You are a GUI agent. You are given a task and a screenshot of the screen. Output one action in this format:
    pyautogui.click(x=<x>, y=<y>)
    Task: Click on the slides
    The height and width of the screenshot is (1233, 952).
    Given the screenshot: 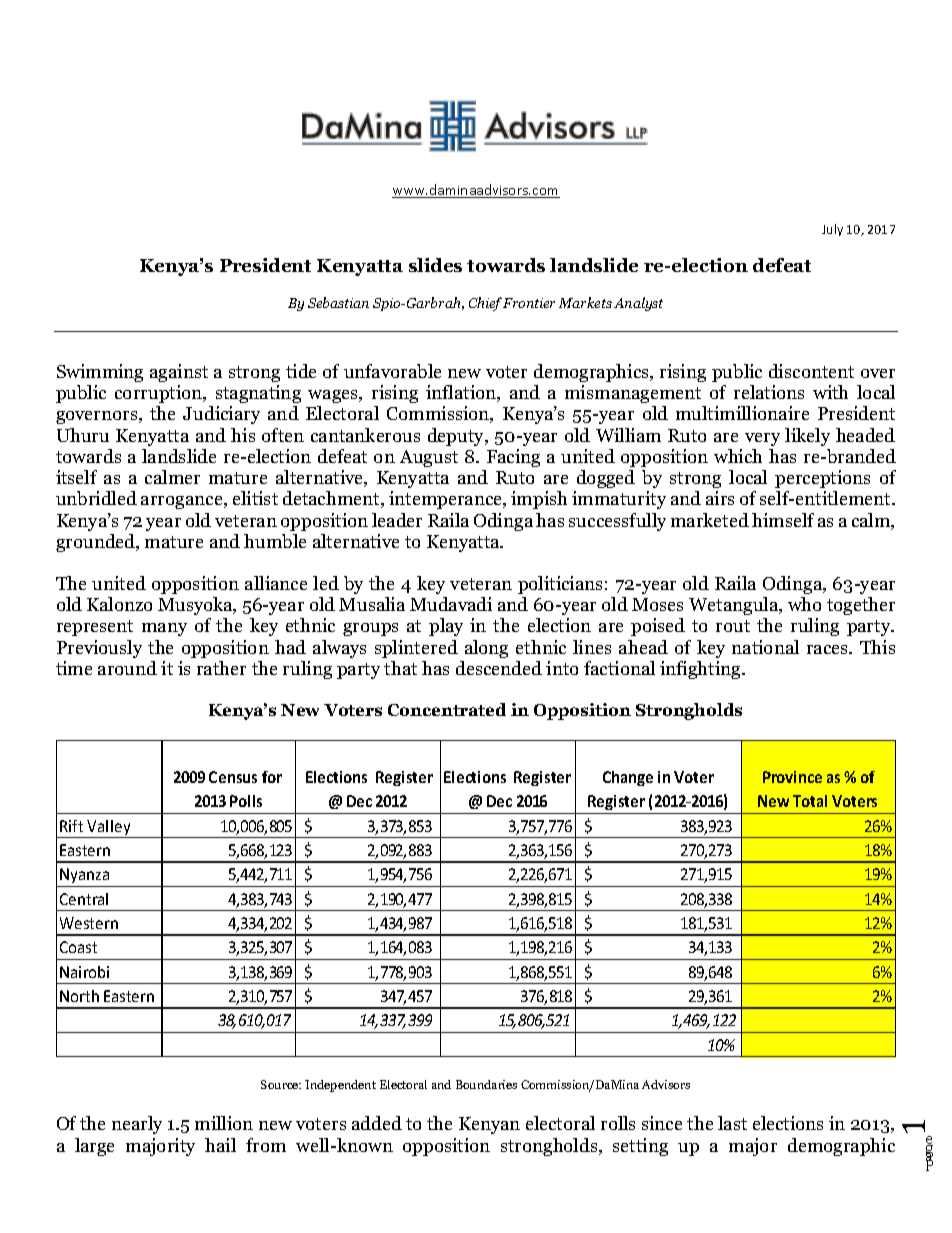 What is the action you would take?
    pyautogui.click(x=435, y=265)
